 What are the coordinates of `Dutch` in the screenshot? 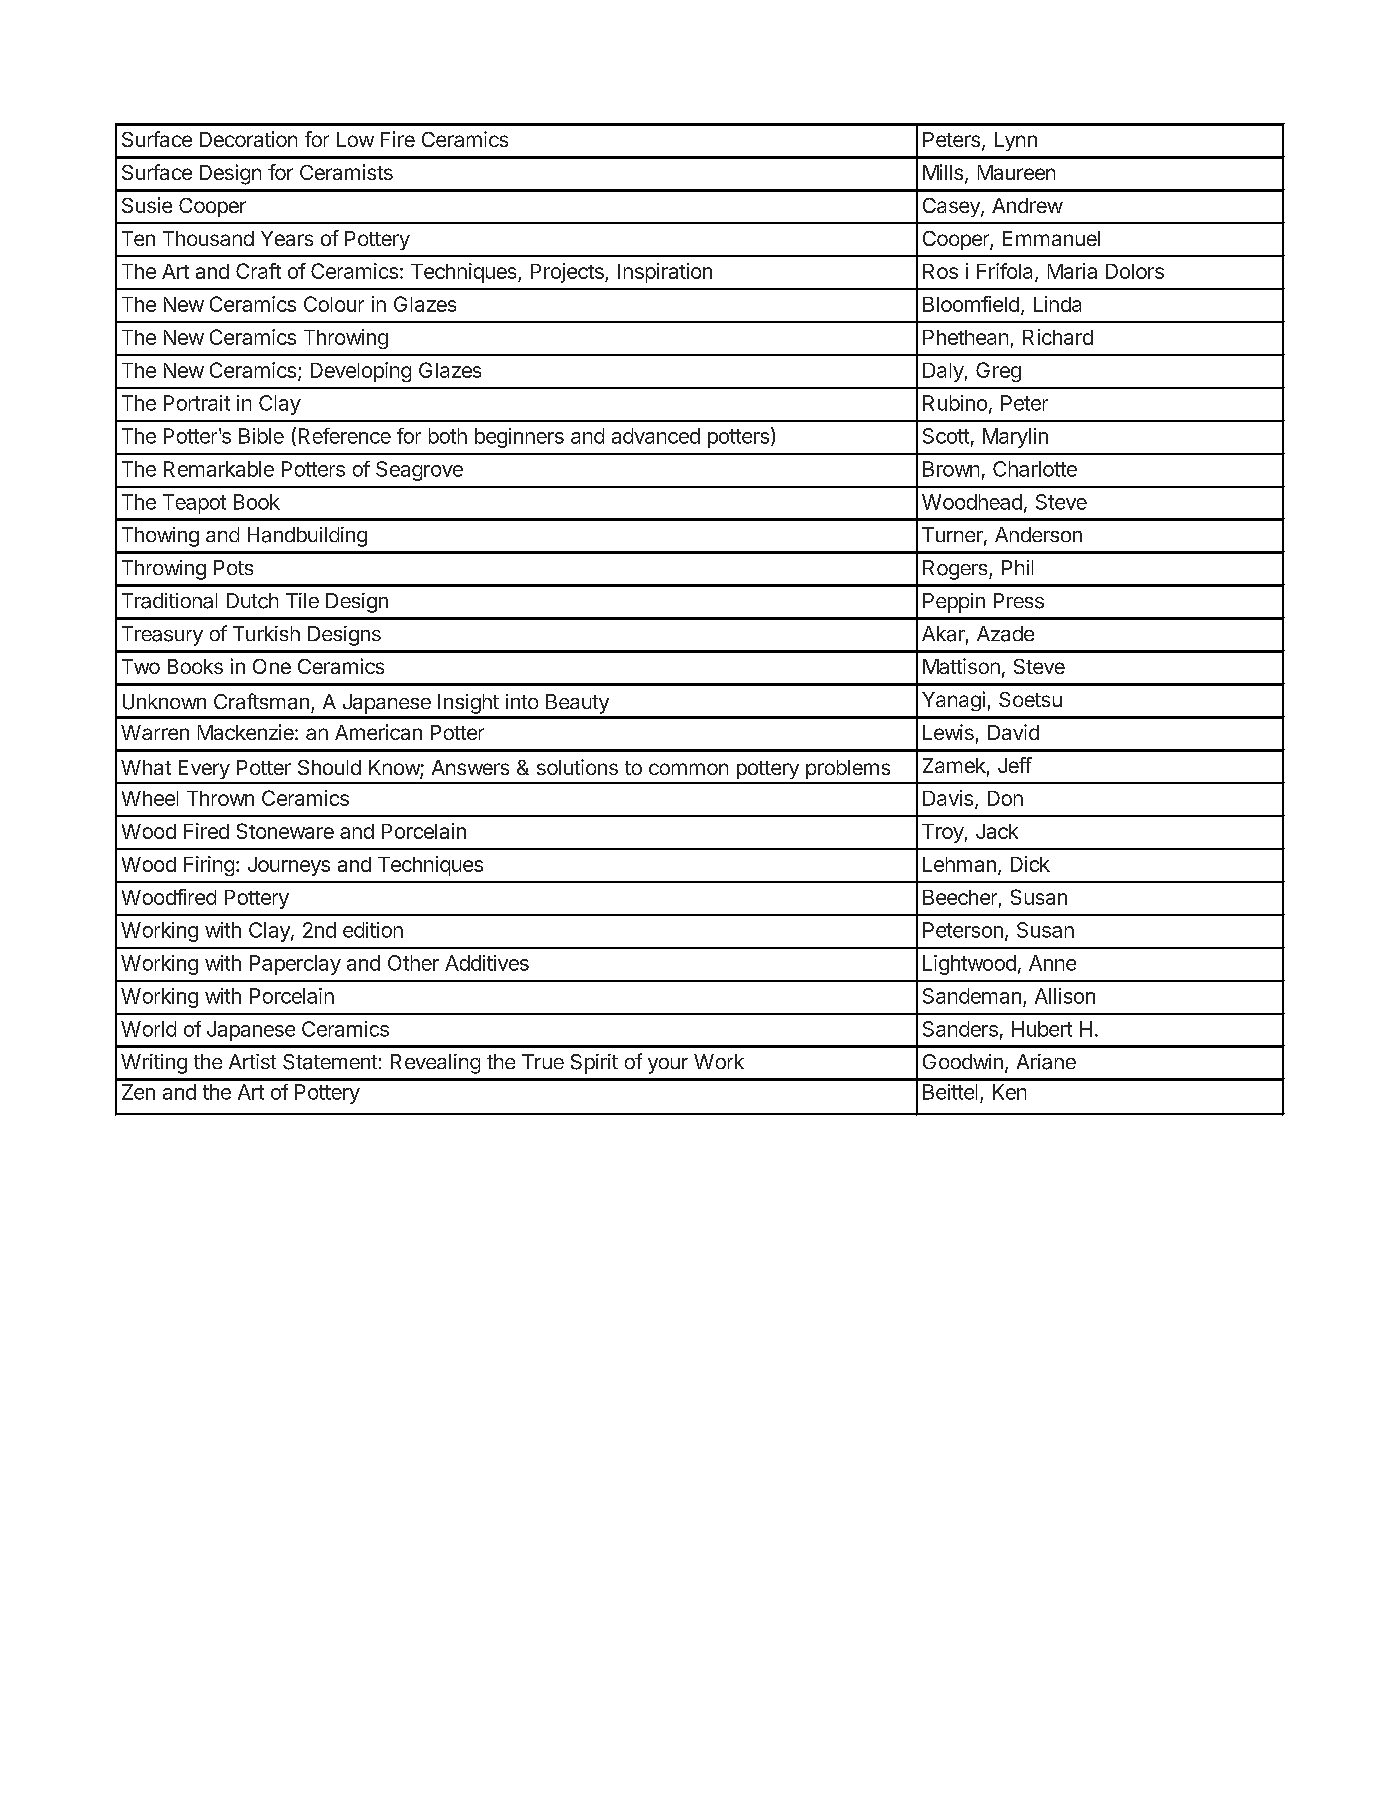 It's located at (252, 601).
